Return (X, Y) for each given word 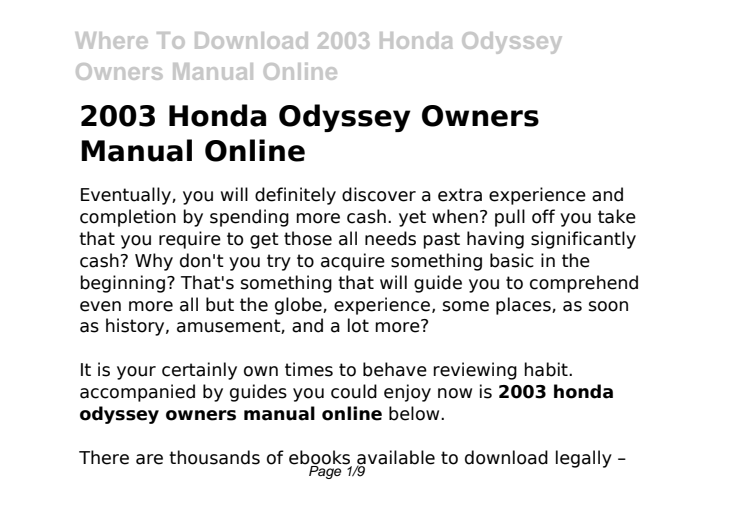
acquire (353, 262)
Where (111, 40)
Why (154, 262)
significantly (583, 240)
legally (584, 459)
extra (460, 195)
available (396, 458)
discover (379, 194)
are (149, 459)
